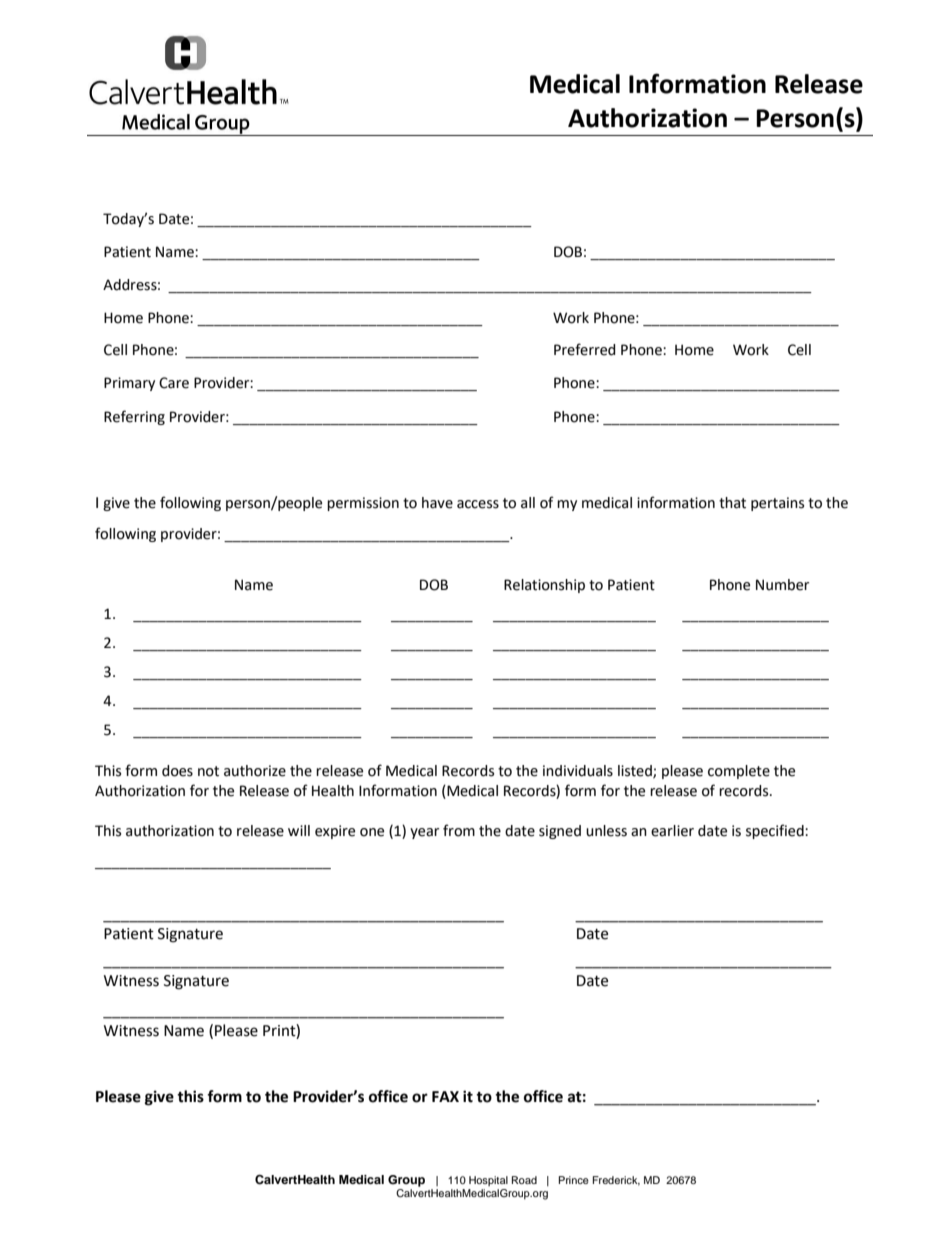 The image size is (952, 1233). Describe the element at coordinates (208, 771) in the document. I see `not` at that location.
